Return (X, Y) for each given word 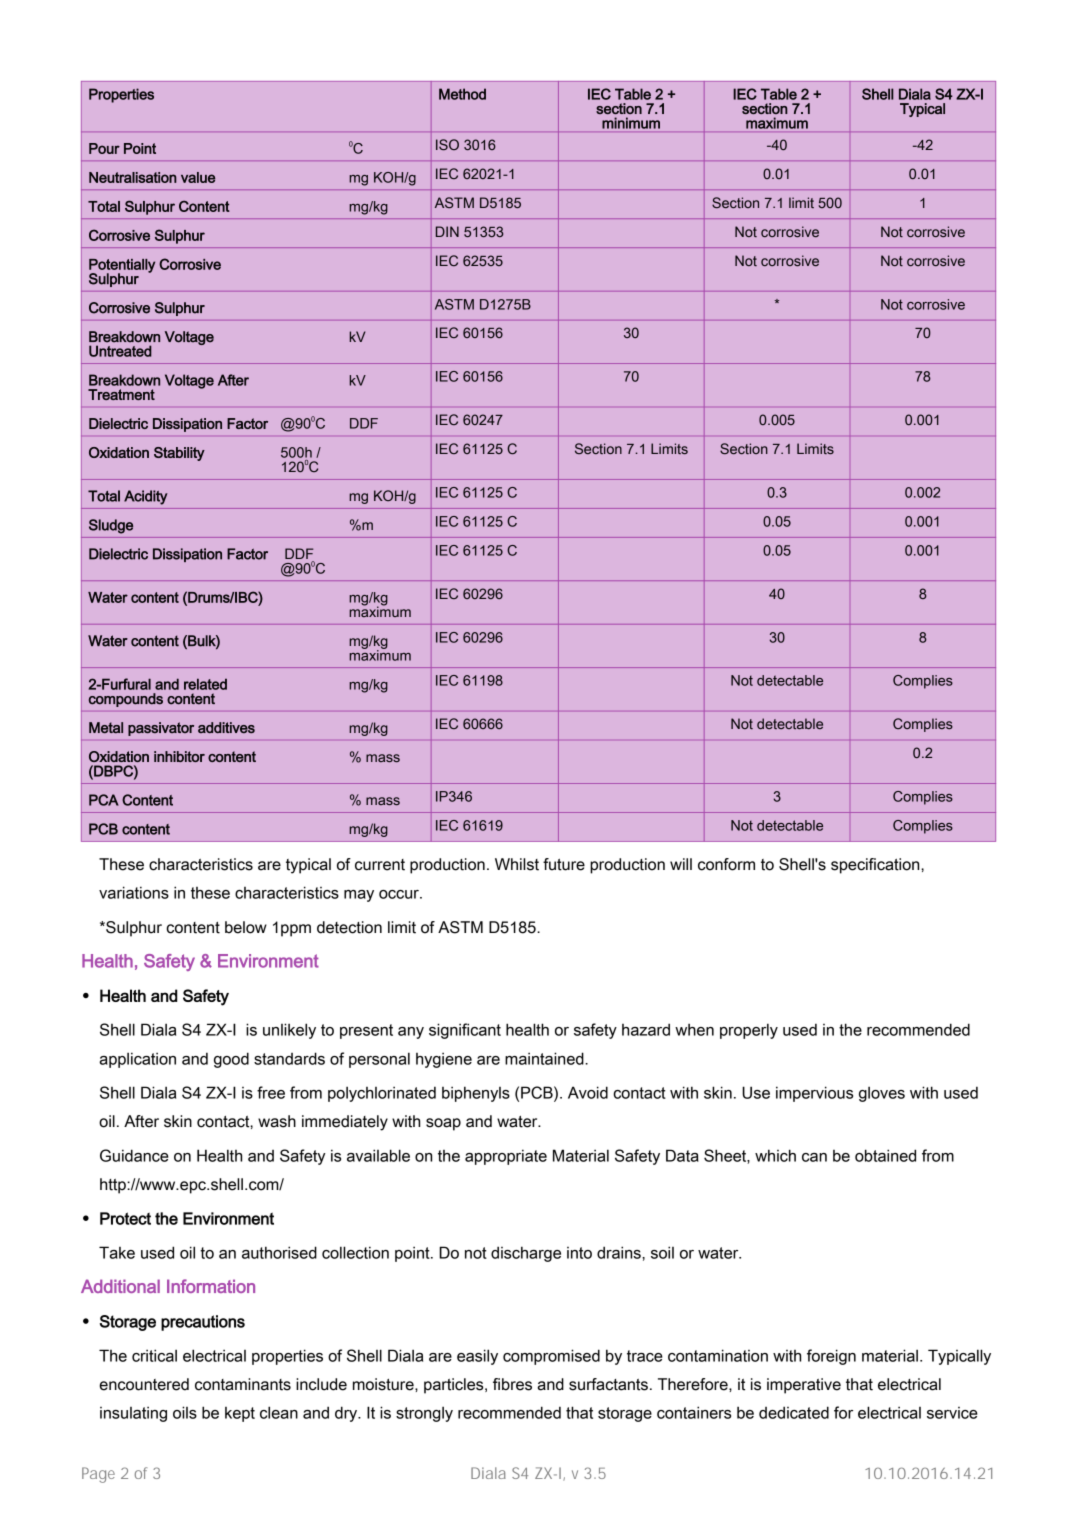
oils (185, 1412)
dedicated (794, 1412)
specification (876, 866)
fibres (512, 1384)
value (198, 177)
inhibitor (179, 756)
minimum (631, 123)
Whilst (517, 864)
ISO (447, 144)
